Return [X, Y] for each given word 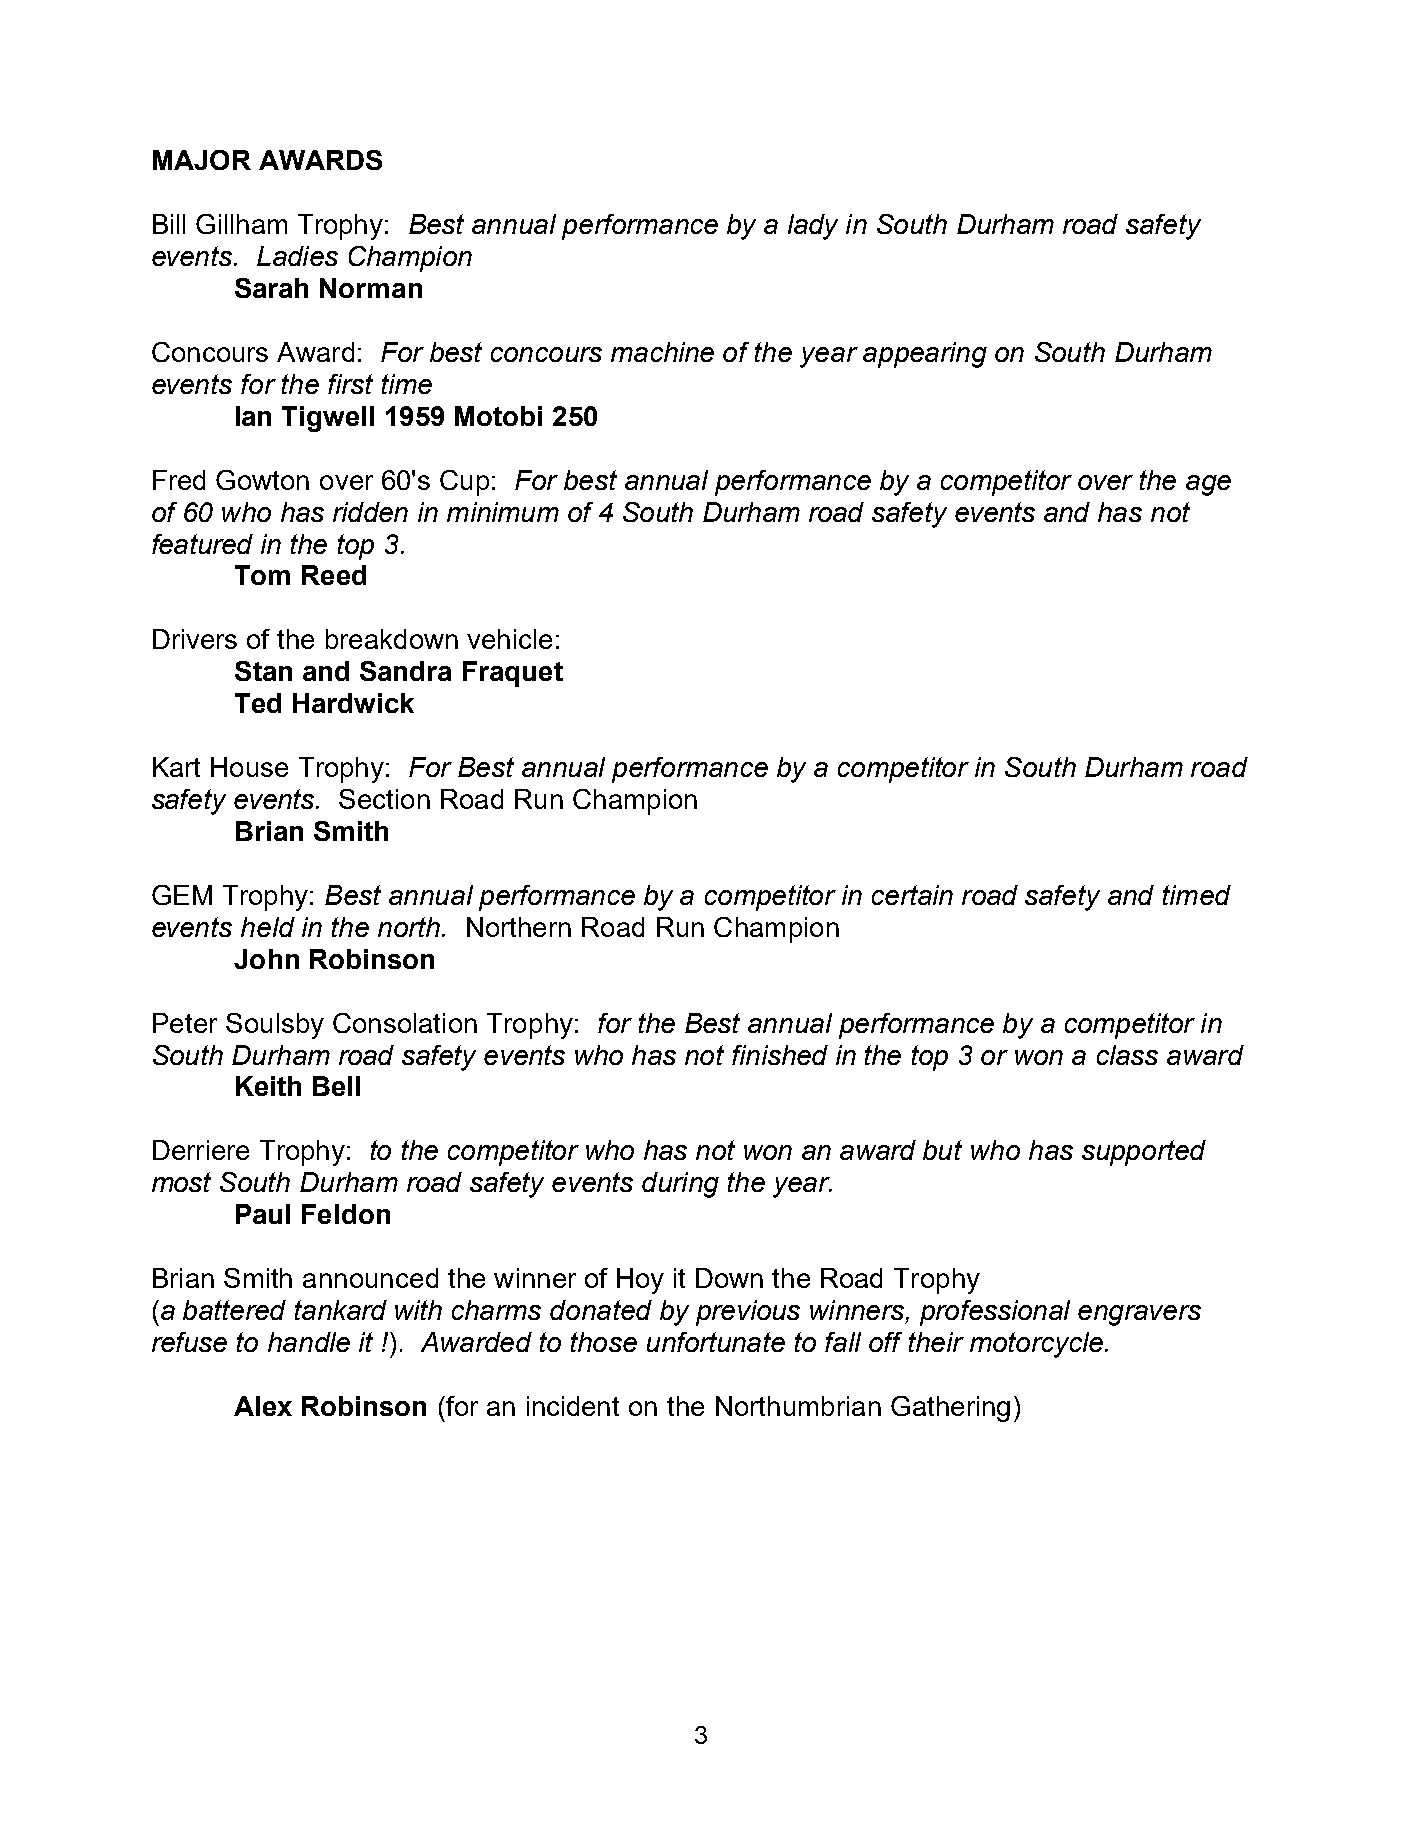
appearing [925, 355]
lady [813, 227]
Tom [262, 575]
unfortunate [716, 1342]
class [1127, 1055]
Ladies [297, 256]
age [1208, 485]
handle [309, 1342]
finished [780, 1055]
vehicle [509, 639]
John [266, 959]
